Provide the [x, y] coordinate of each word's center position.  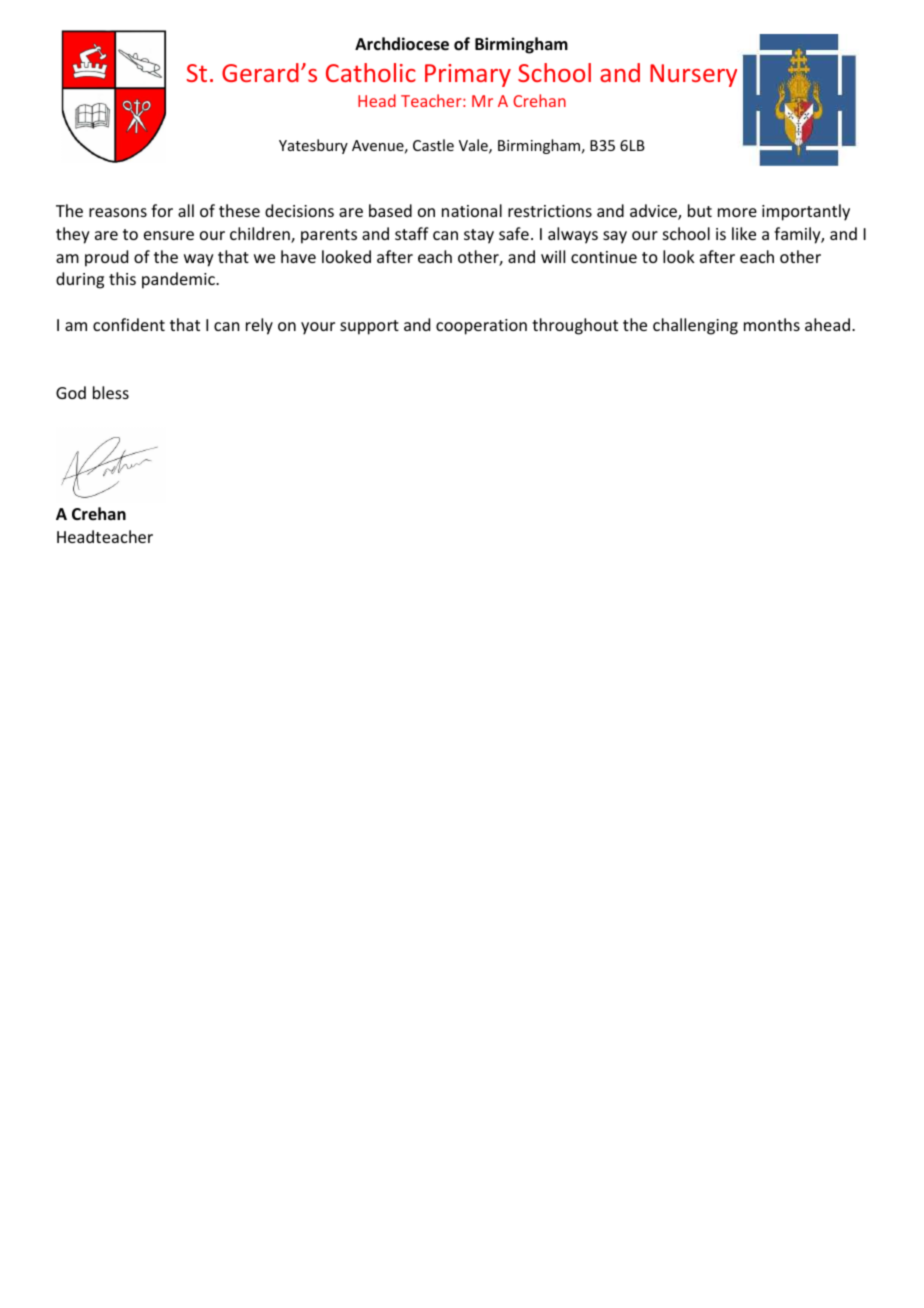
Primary [468, 75]
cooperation [481, 327]
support [369, 327]
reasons [118, 212]
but [700, 210]
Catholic [371, 72]
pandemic [179, 280]
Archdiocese [402, 44]
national [472, 210]
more [737, 212]
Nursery [693, 75]
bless [111, 392]
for [162, 210]
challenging [695, 326]
